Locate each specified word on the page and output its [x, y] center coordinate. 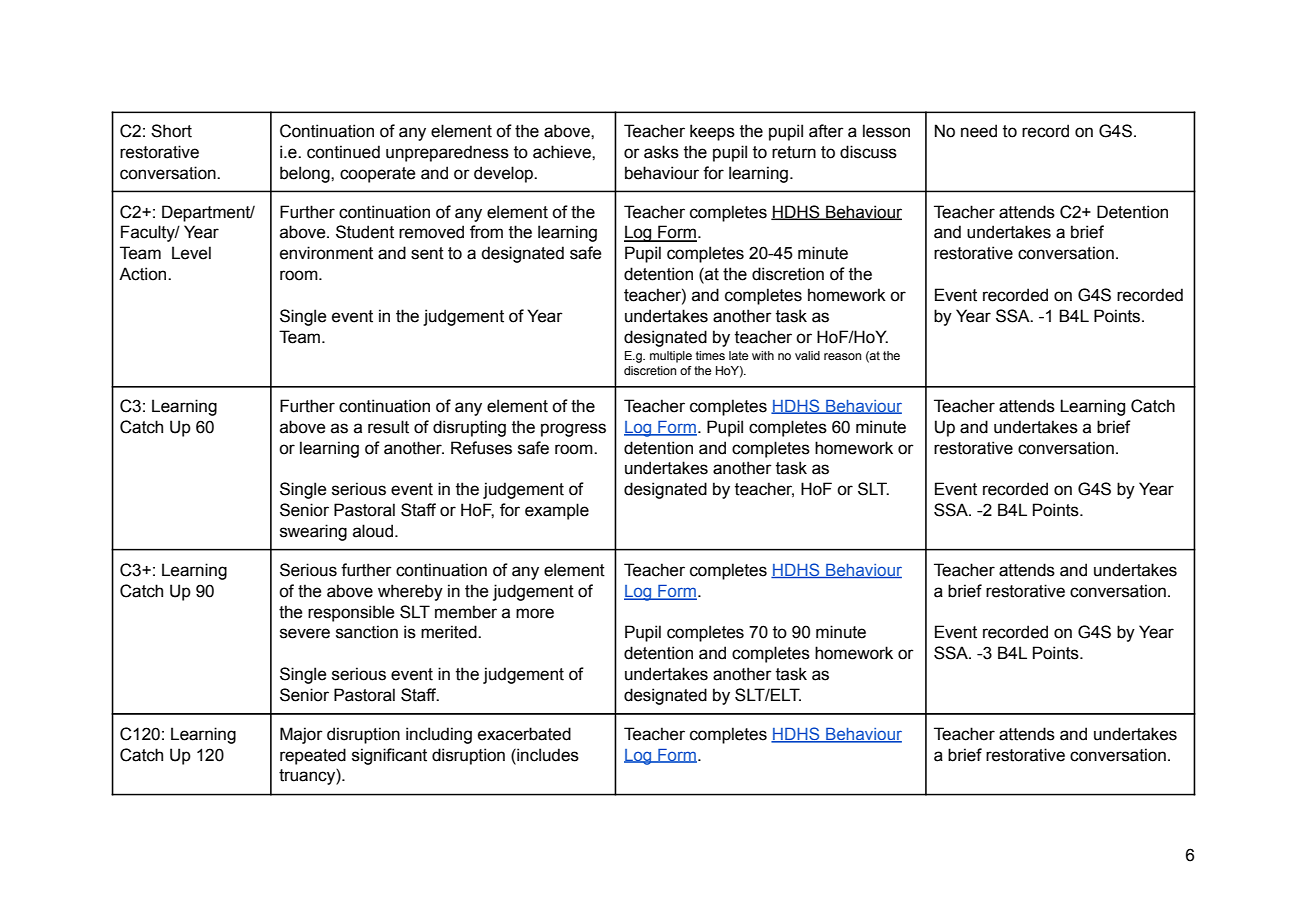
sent [427, 253]
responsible [351, 613]
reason [842, 356]
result [388, 427]
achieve [563, 152]
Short [171, 131]
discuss [868, 152]
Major [301, 735]
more [535, 613]
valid [807, 355]
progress [573, 430]
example [557, 511]
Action [144, 274]
